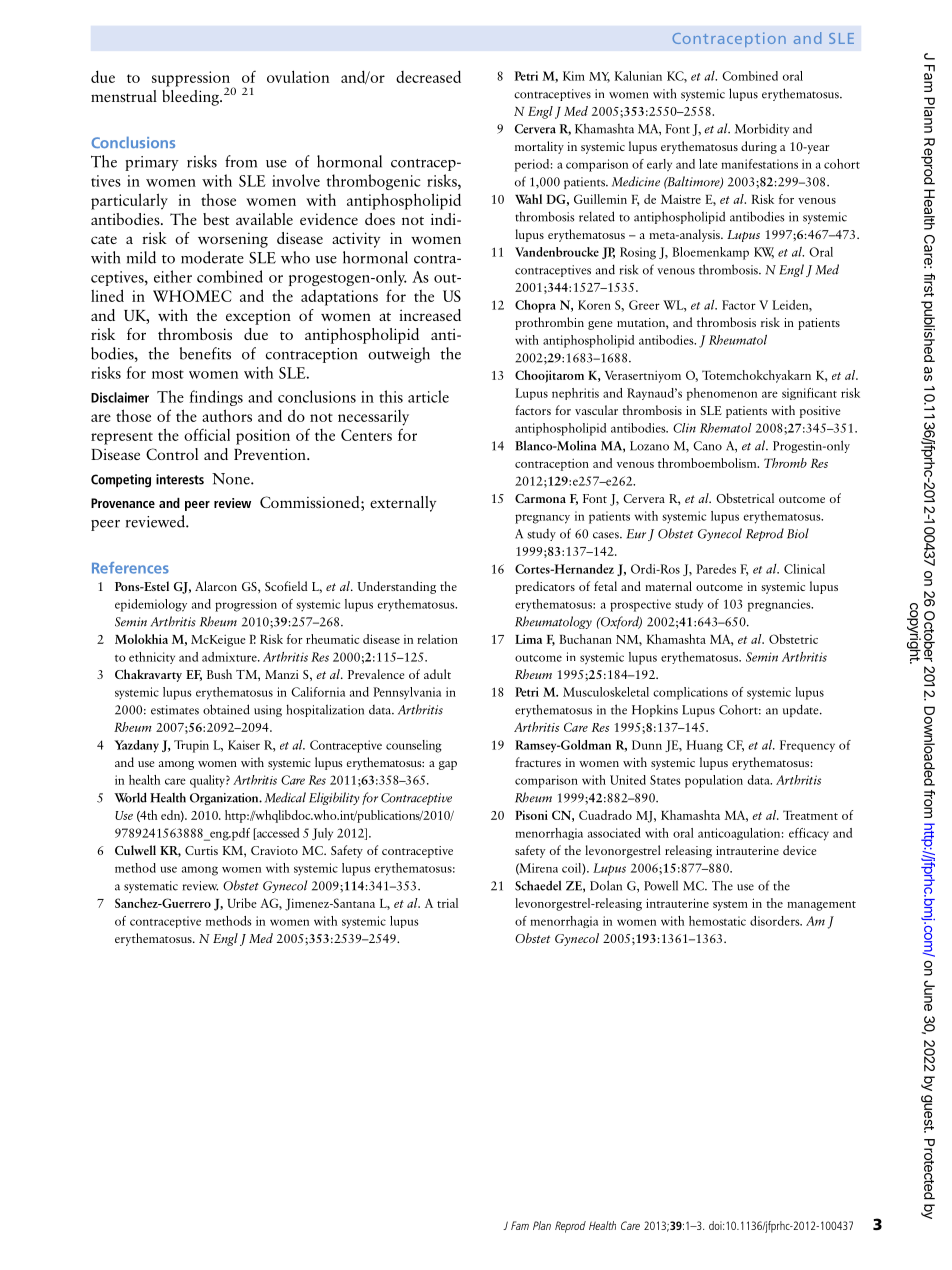 The width and height of the image is (952, 1270). What do you see at coordinates (762, 129) in the image?
I see `Morbidity` at bounding box center [762, 129].
